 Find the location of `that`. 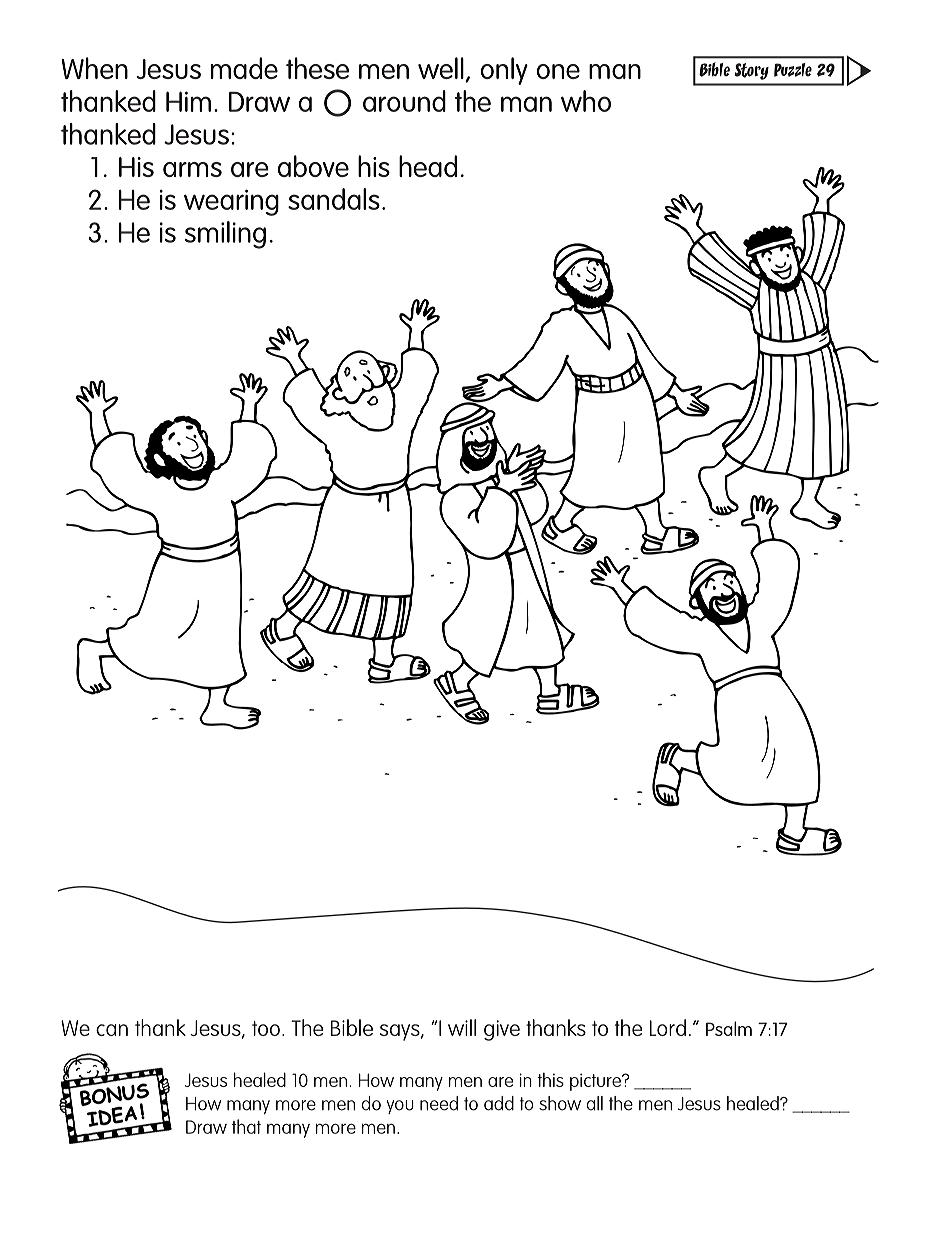

that is located at coordinates (246, 1126).
